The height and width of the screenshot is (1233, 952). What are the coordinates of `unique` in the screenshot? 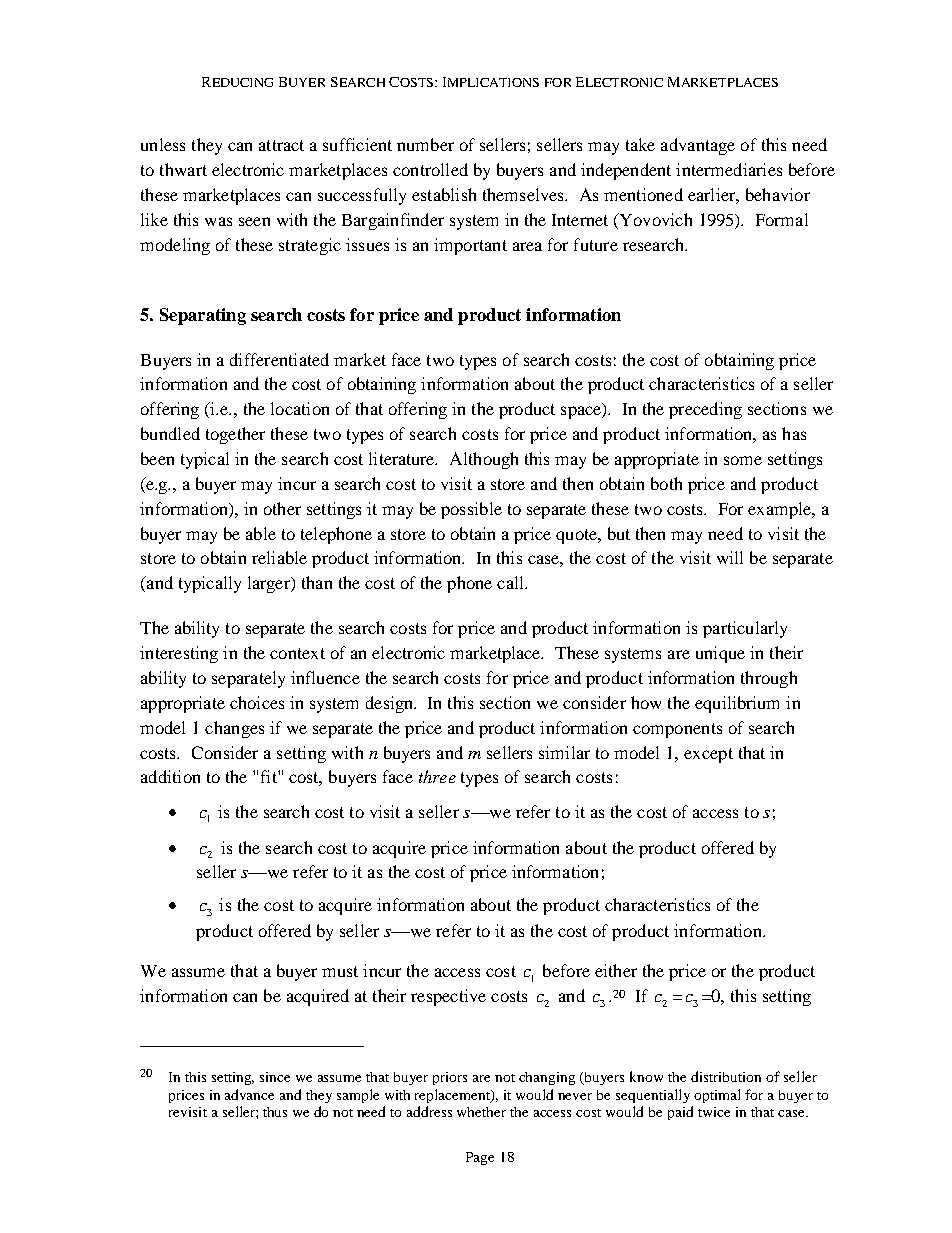 It's located at (720, 654).
